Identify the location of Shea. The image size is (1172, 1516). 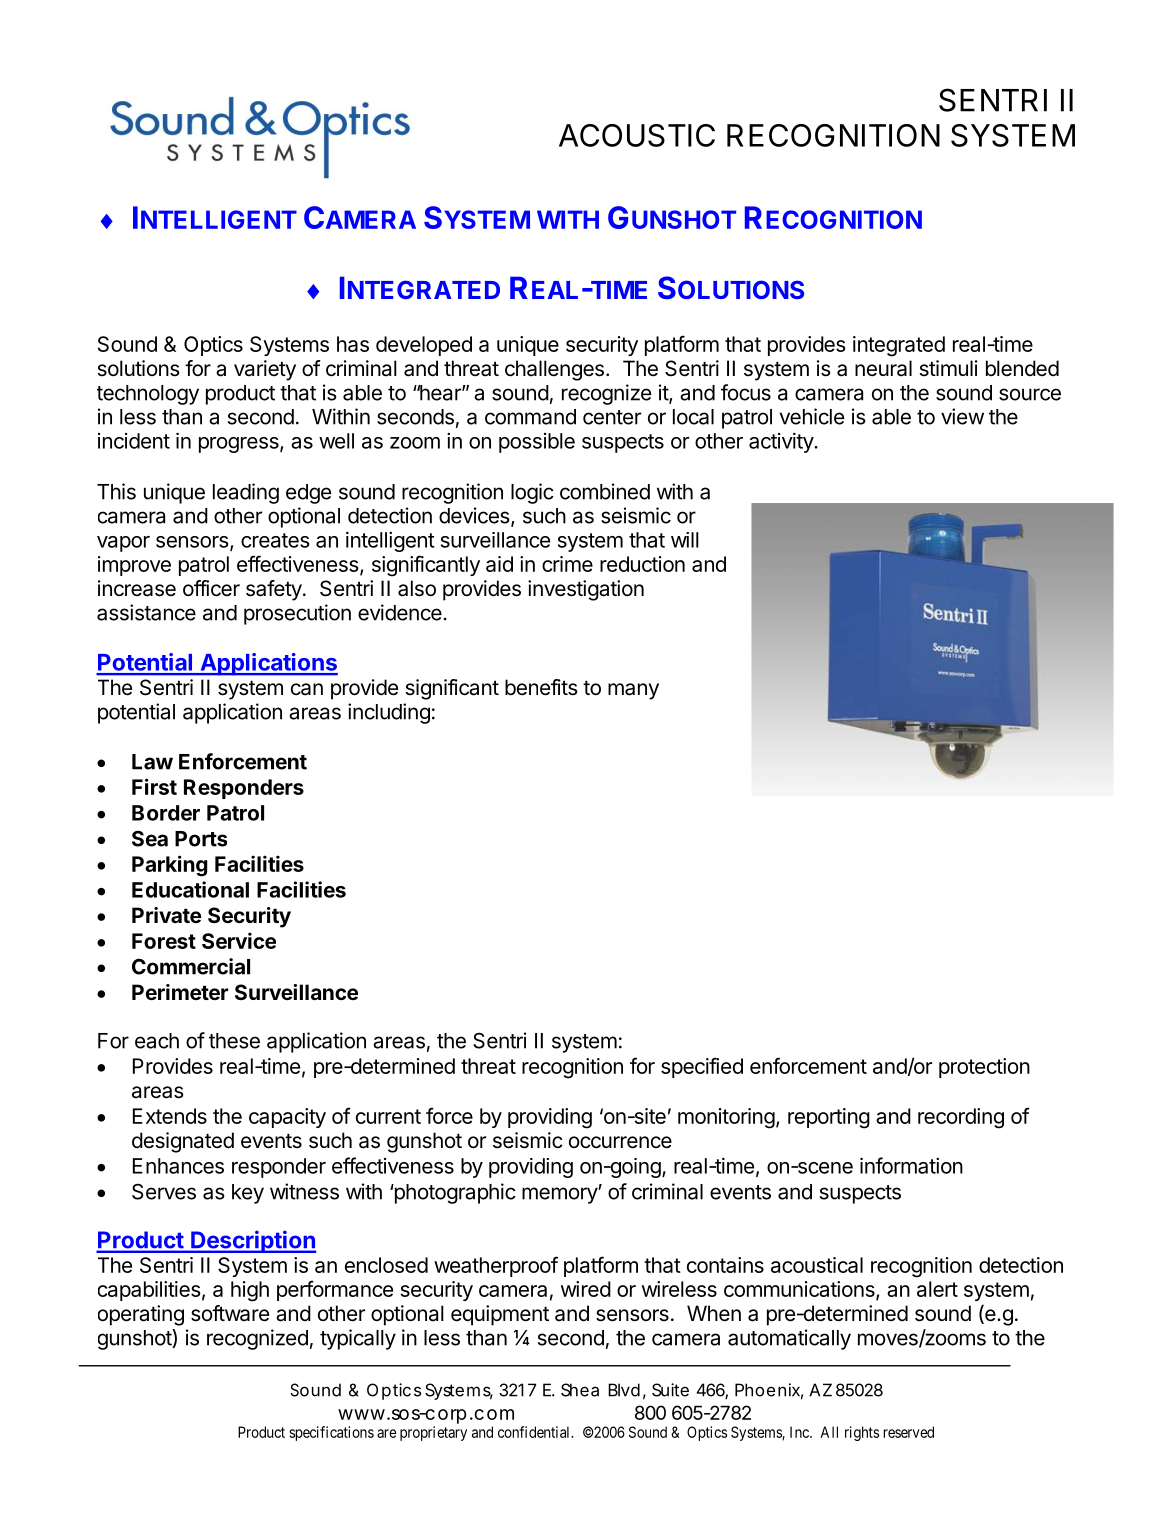
(580, 1390).
